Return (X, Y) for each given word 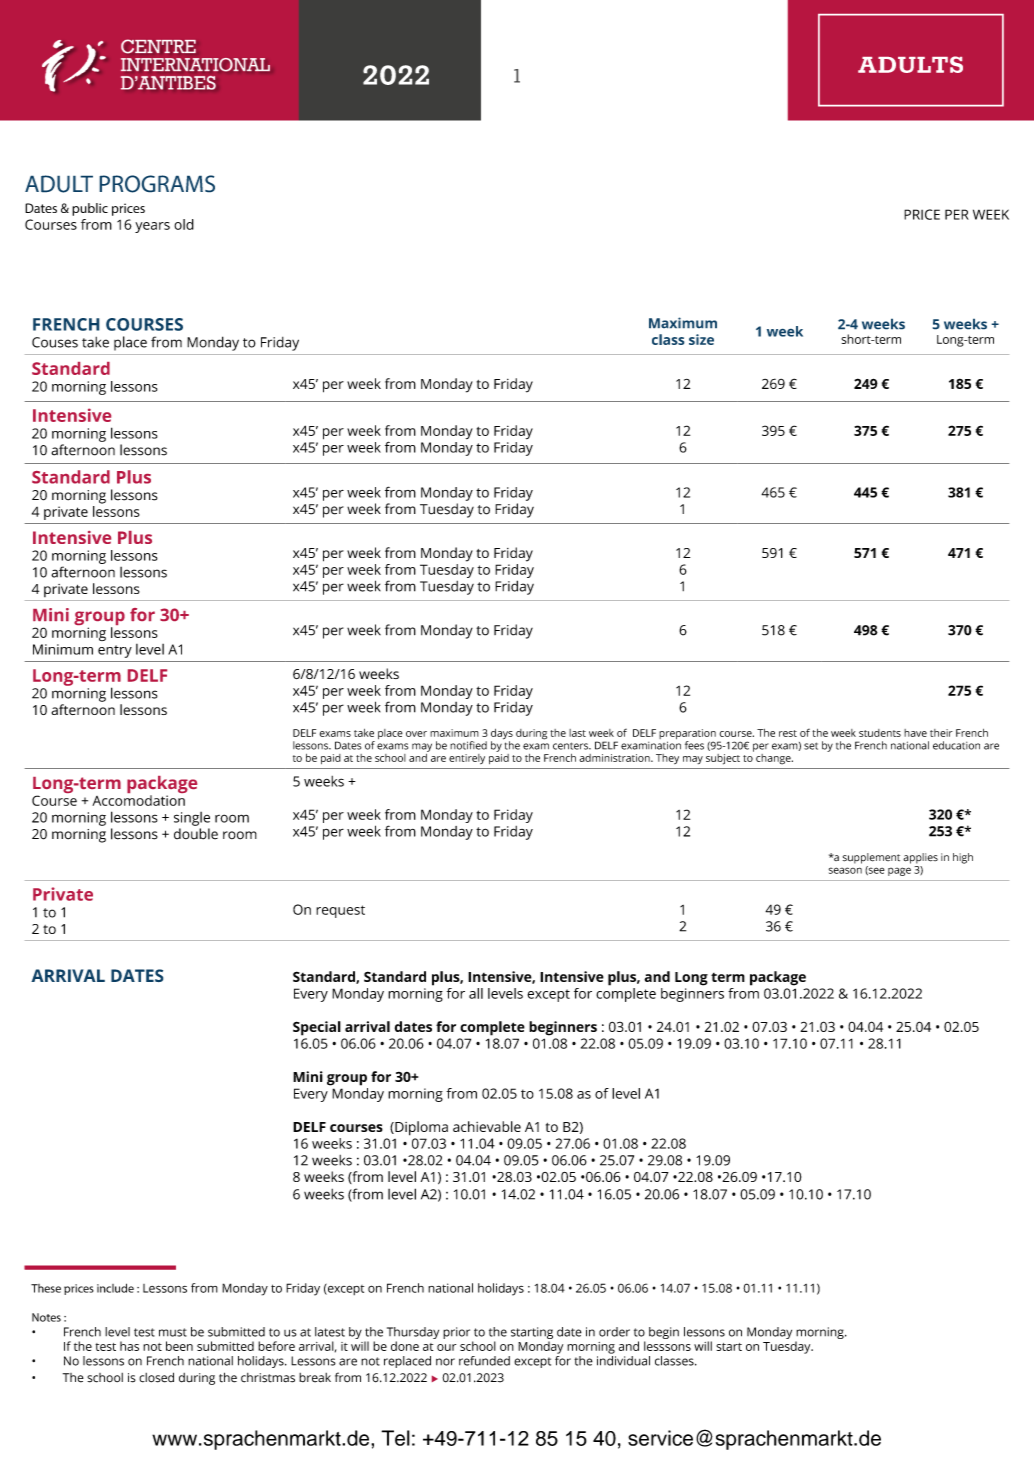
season (845, 870)
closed (156, 1377)
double (196, 834)
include (115, 1288)
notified (468, 745)
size (701, 339)
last (577, 733)
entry (115, 651)
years (152, 227)
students (880, 733)
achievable (487, 1126)
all (476, 993)
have (915, 733)
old (184, 224)
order (614, 1332)
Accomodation (138, 800)
